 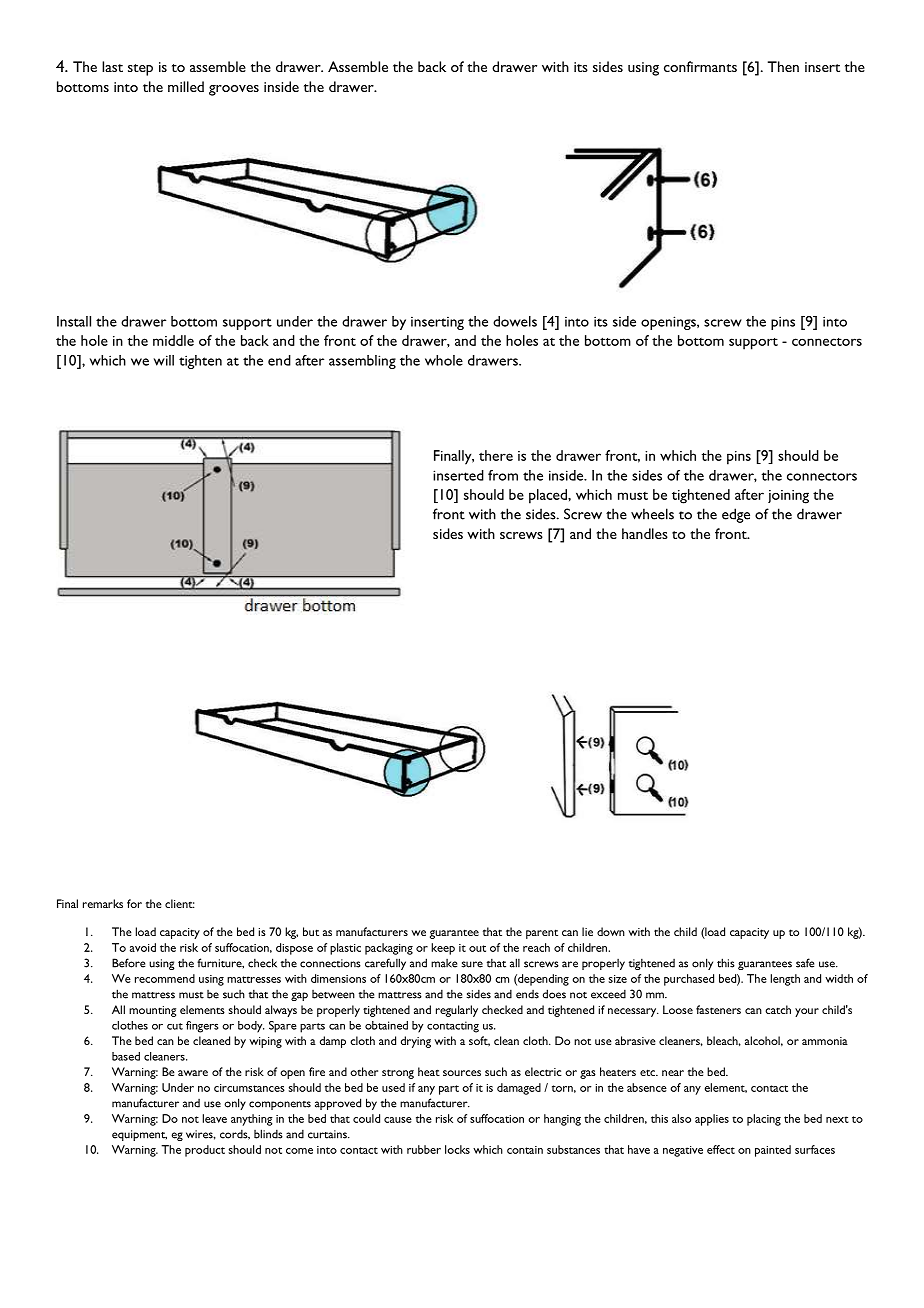 I want to click on grooves, so click(x=234, y=90).
